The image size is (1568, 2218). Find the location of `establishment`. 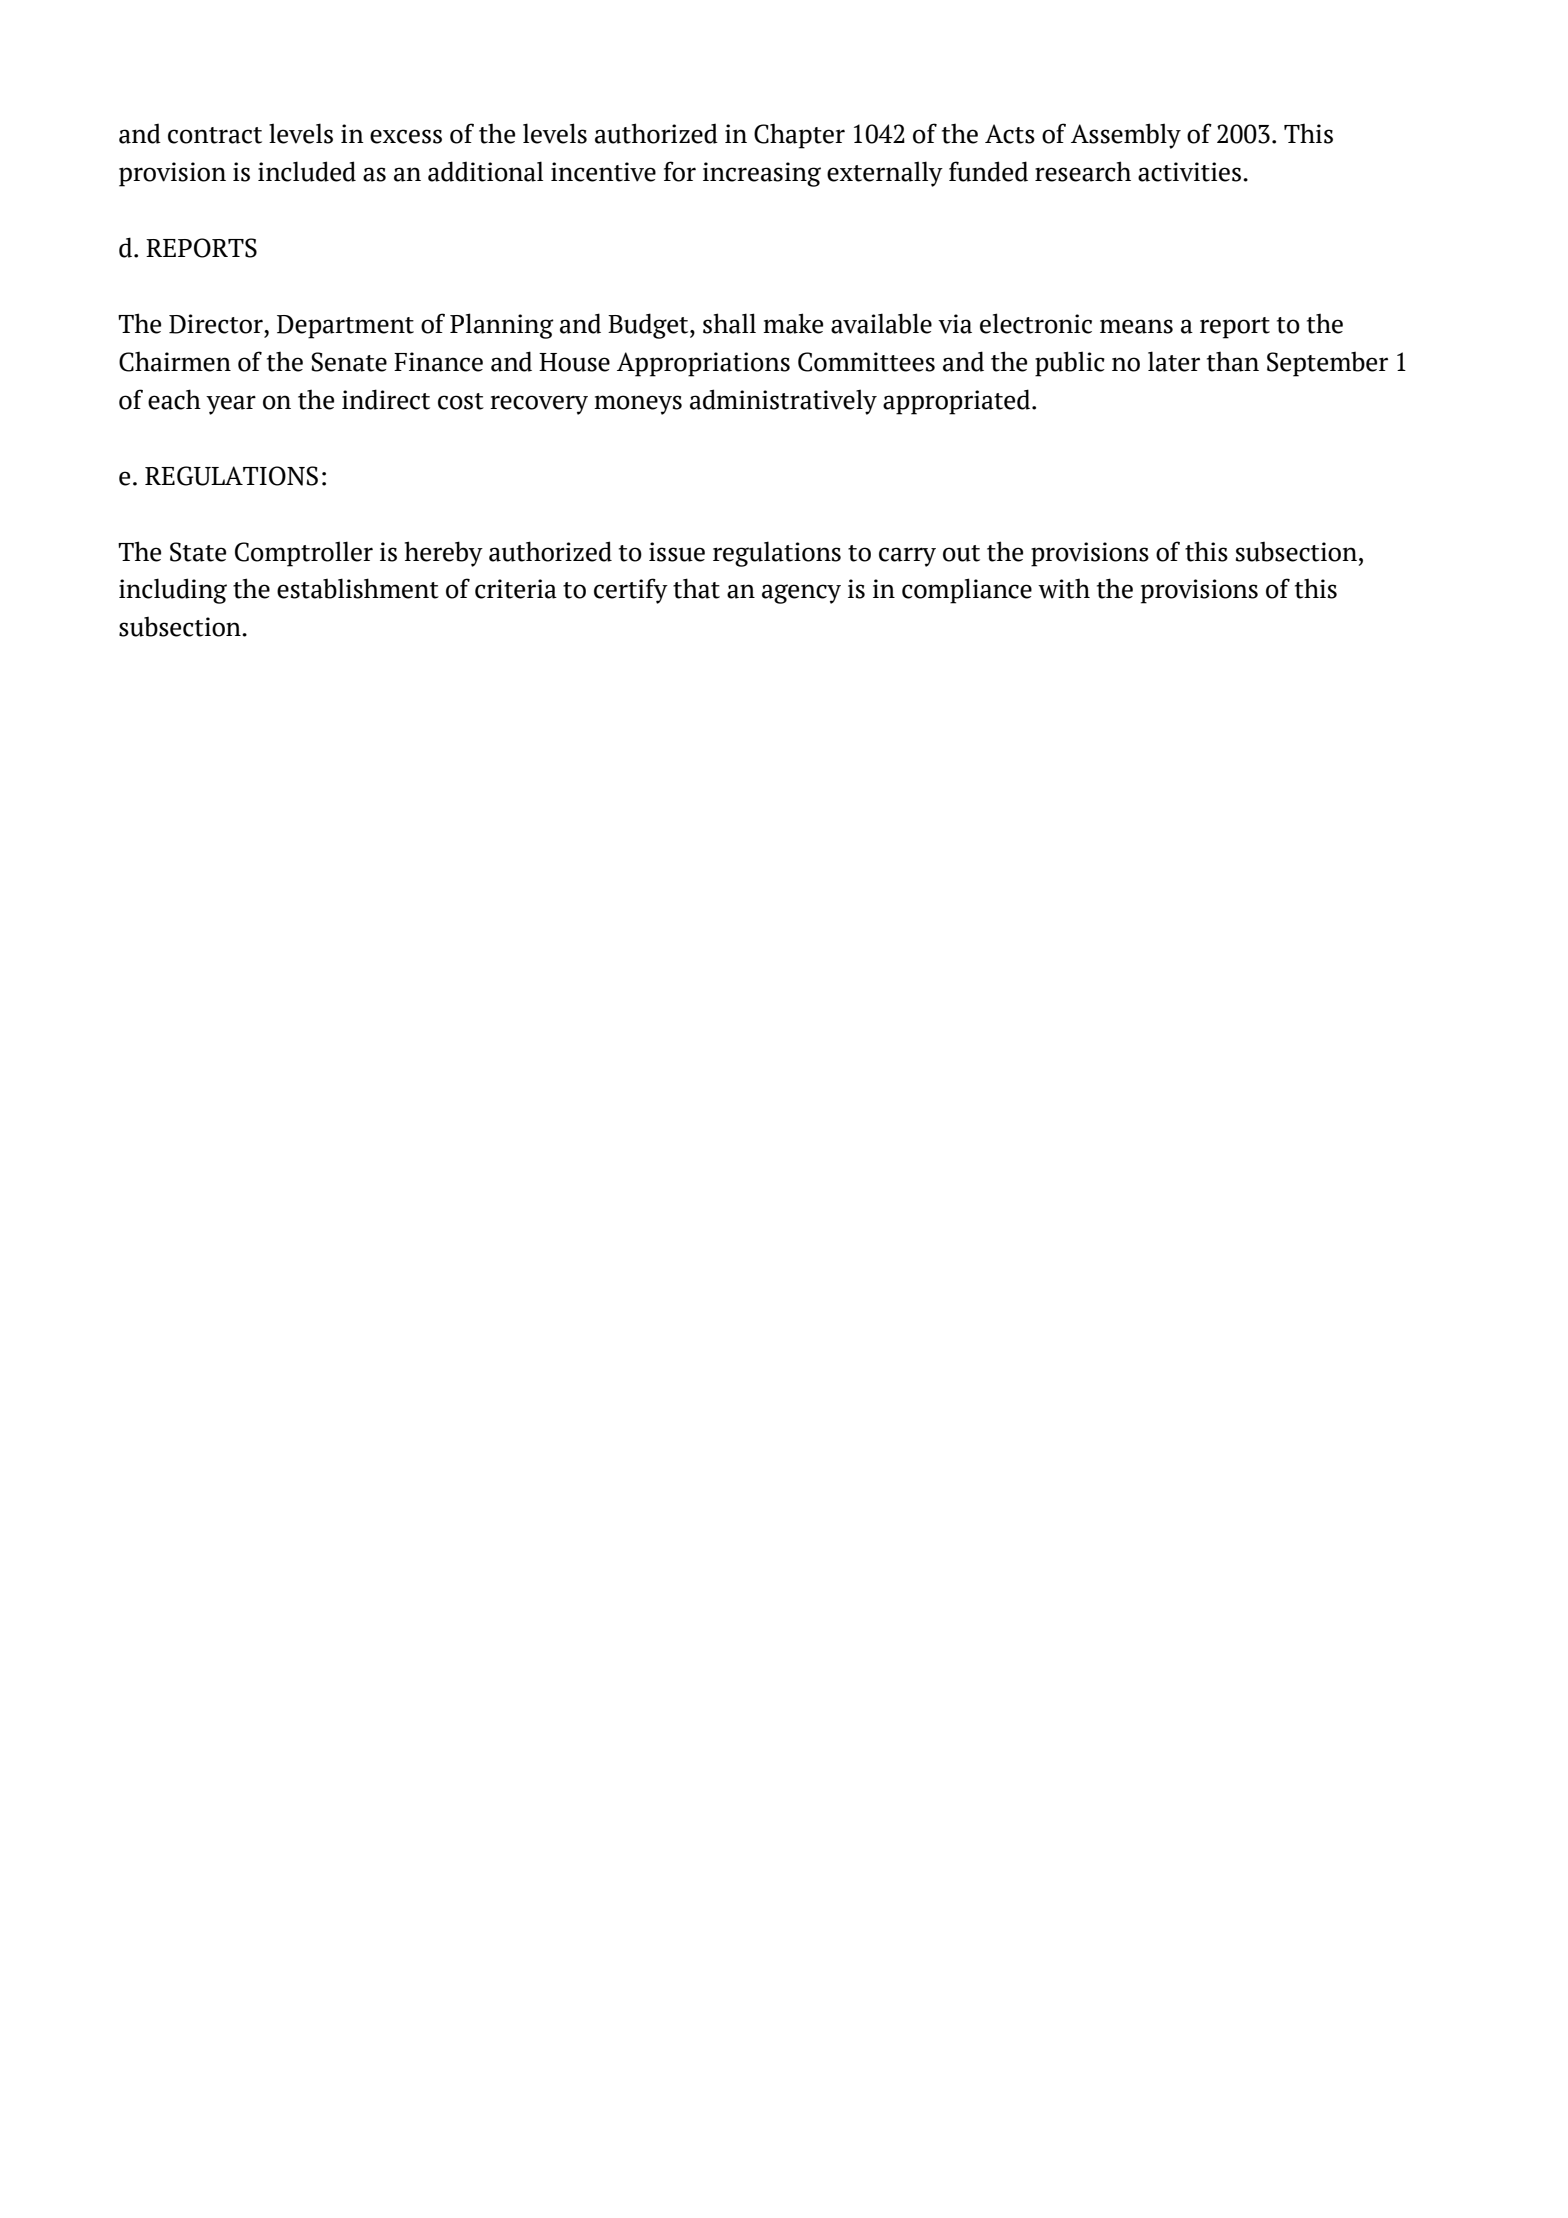

establishment is located at coordinates (358, 588).
